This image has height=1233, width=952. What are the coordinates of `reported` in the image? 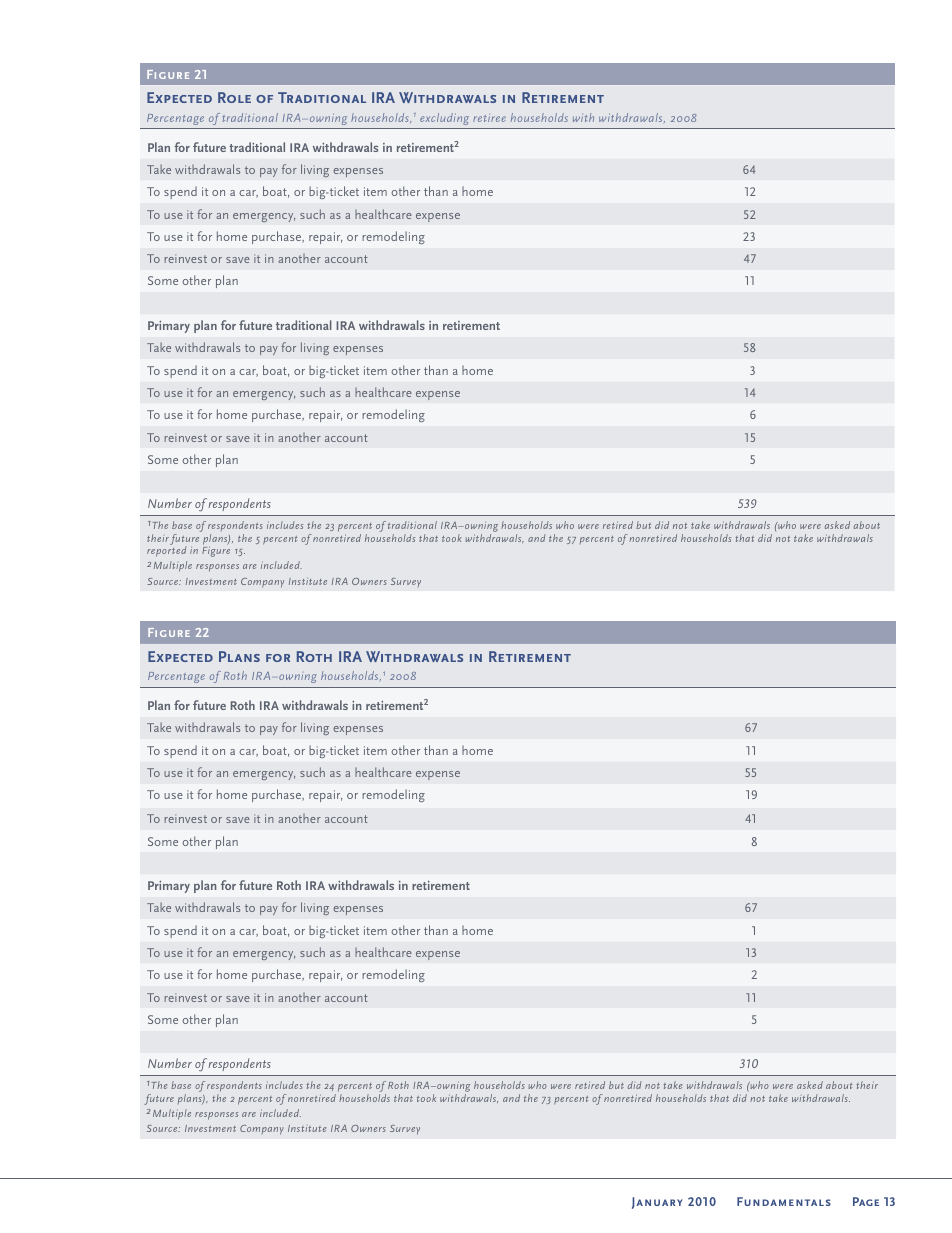 It's located at (167, 550).
